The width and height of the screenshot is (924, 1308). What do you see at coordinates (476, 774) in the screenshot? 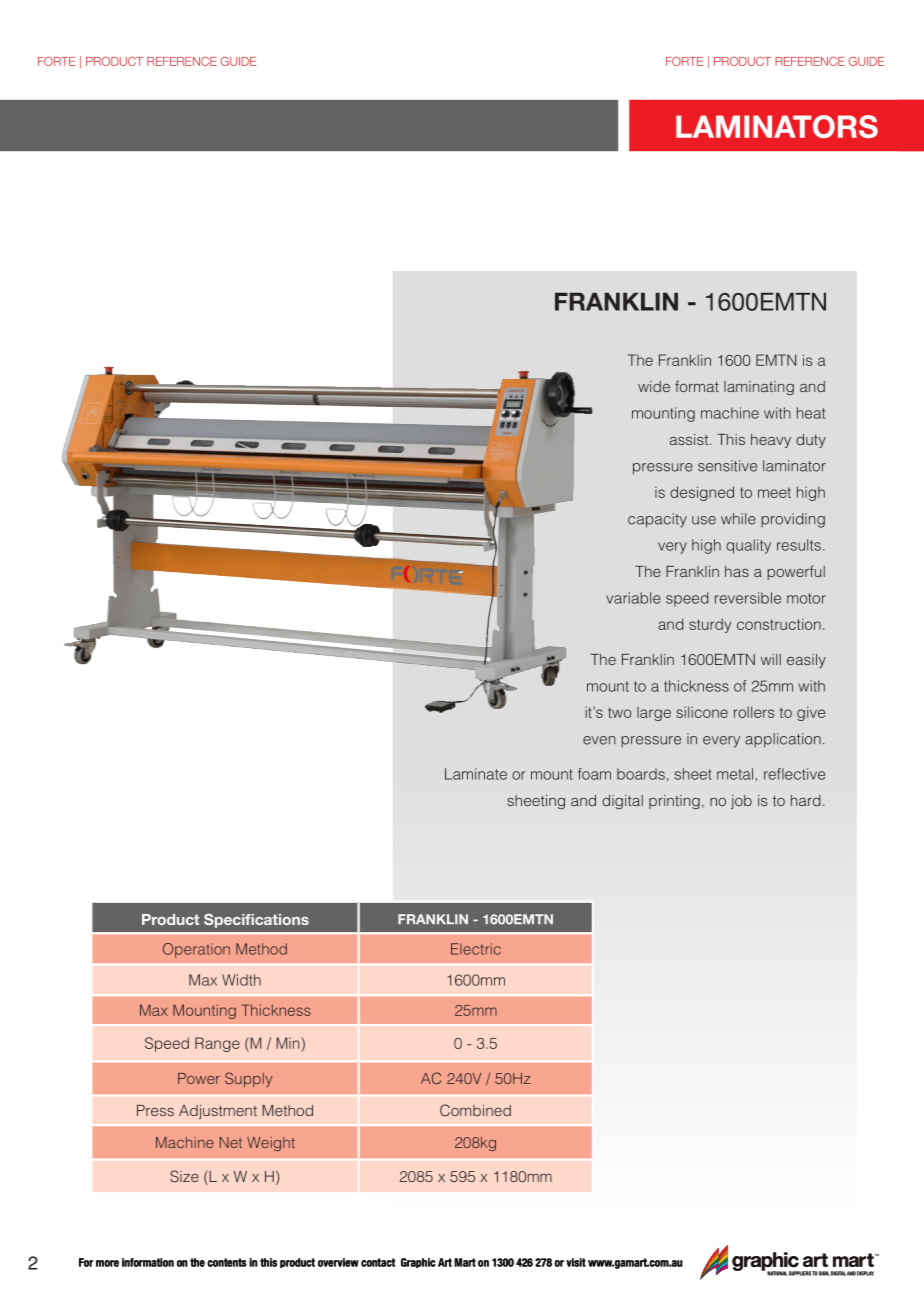
I see `Laminate` at bounding box center [476, 774].
